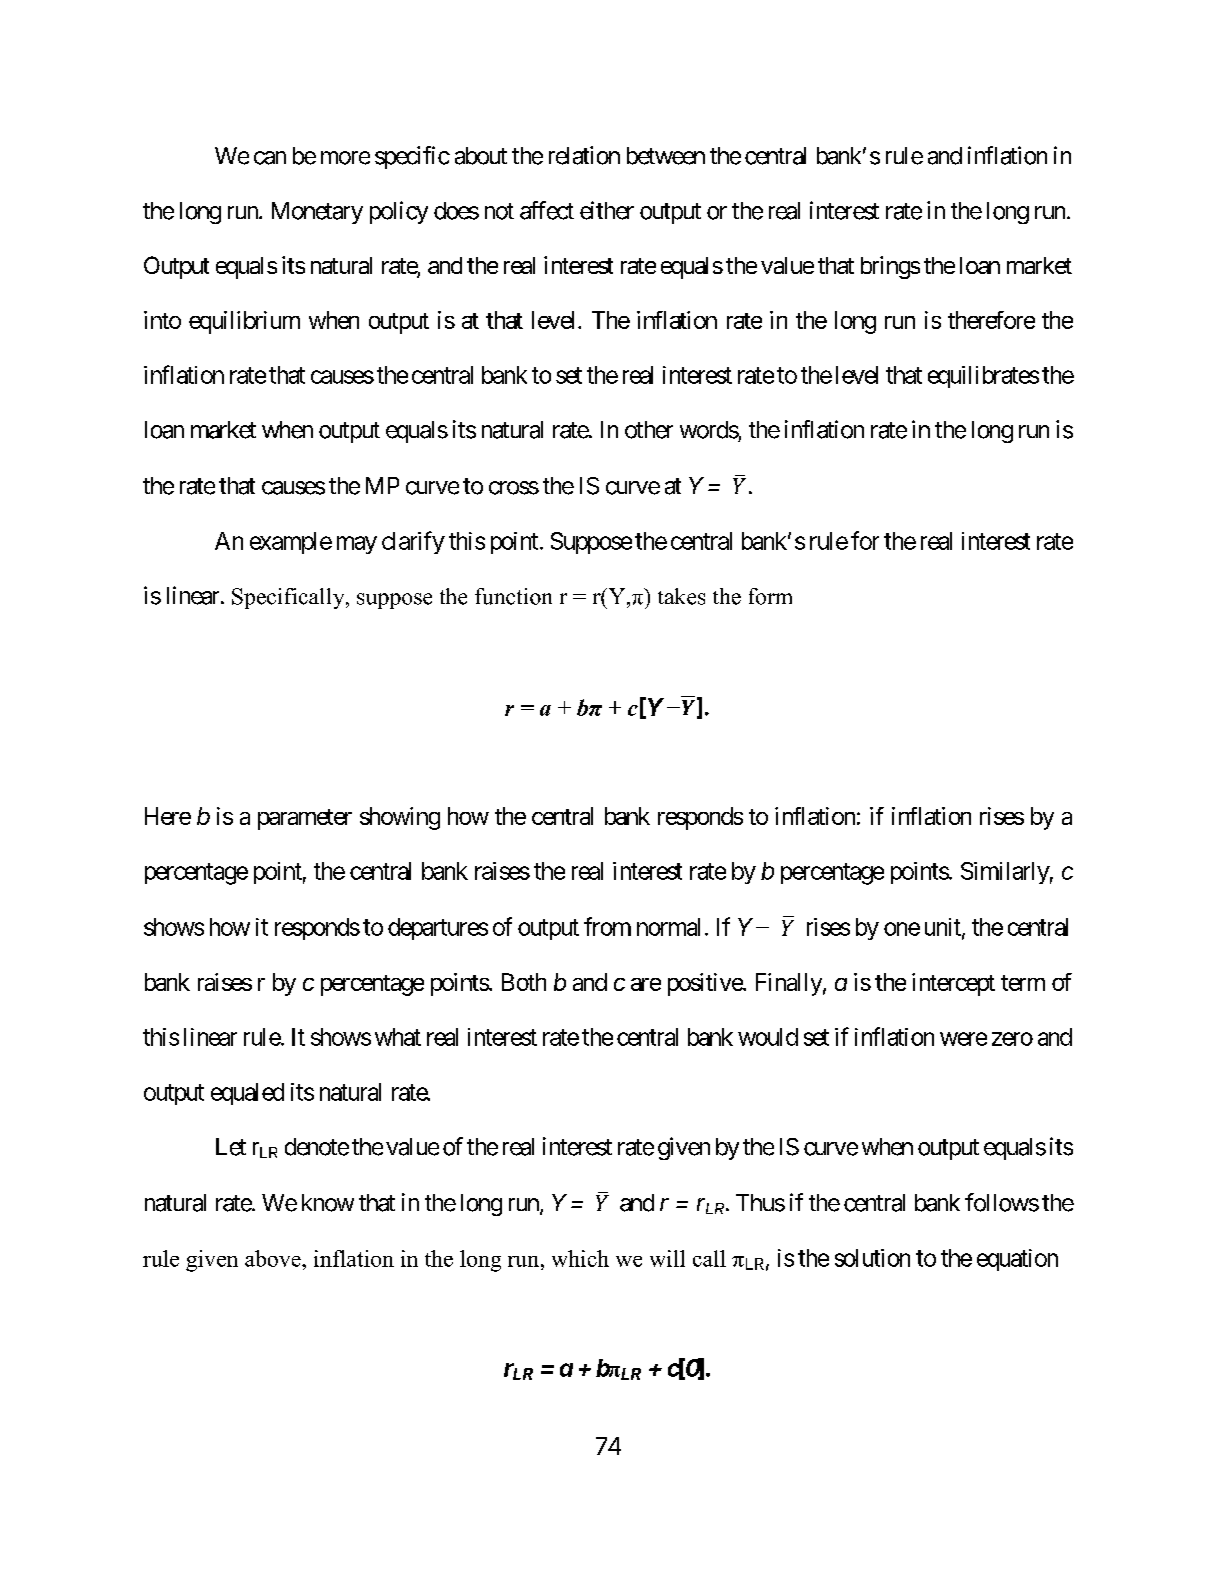 The width and height of the screenshot is (1214, 1572). Describe the element at coordinates (524, 982) in the screenshot. I see `Both` at that location.
